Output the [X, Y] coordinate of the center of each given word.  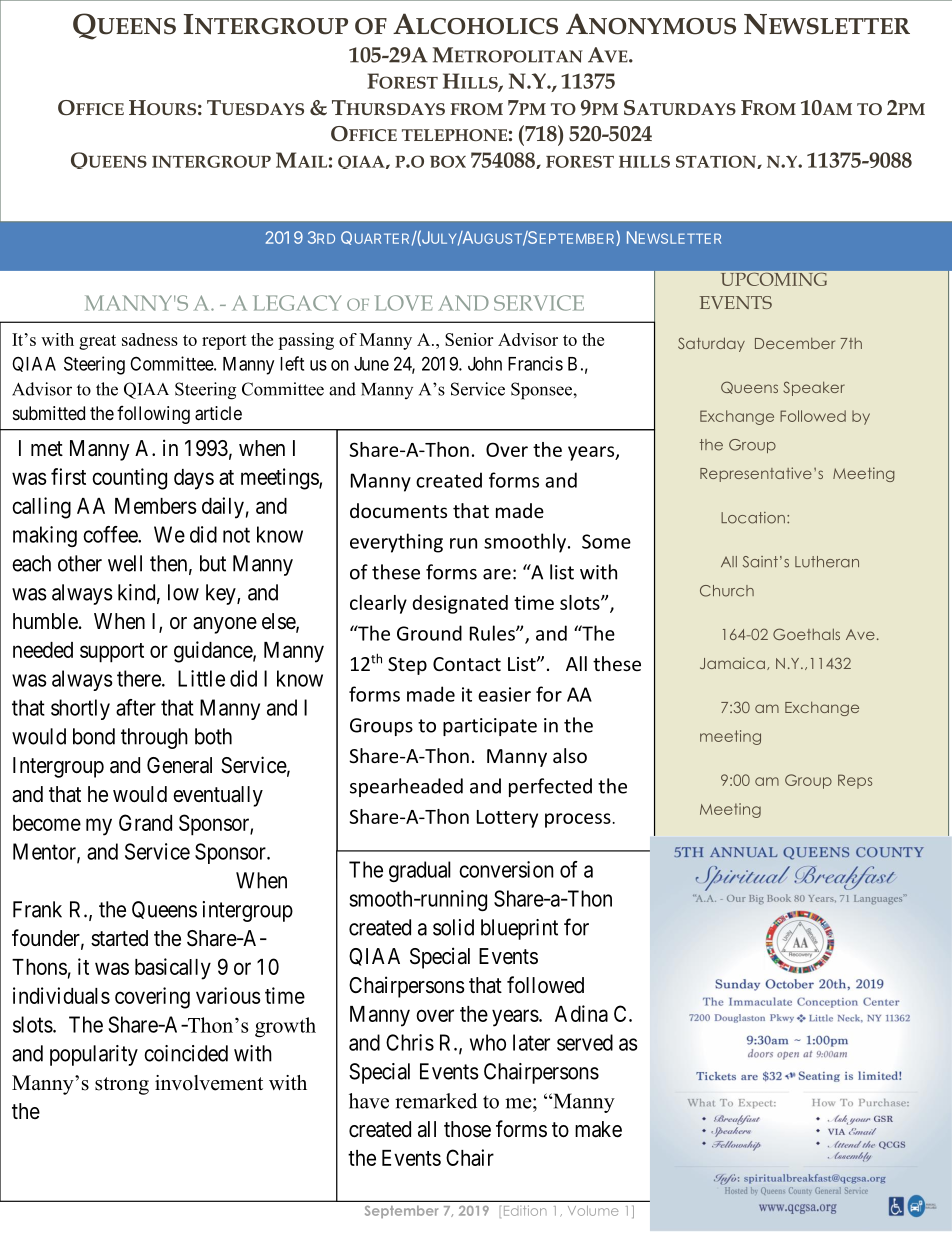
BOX [448, 161]
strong [122, 1086]
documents [398, 510]
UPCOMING [774, 279]
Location [753, 518]
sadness [150, 339]
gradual [420, 871]
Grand [145, 822]
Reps [855, 781]
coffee [111, 534]
